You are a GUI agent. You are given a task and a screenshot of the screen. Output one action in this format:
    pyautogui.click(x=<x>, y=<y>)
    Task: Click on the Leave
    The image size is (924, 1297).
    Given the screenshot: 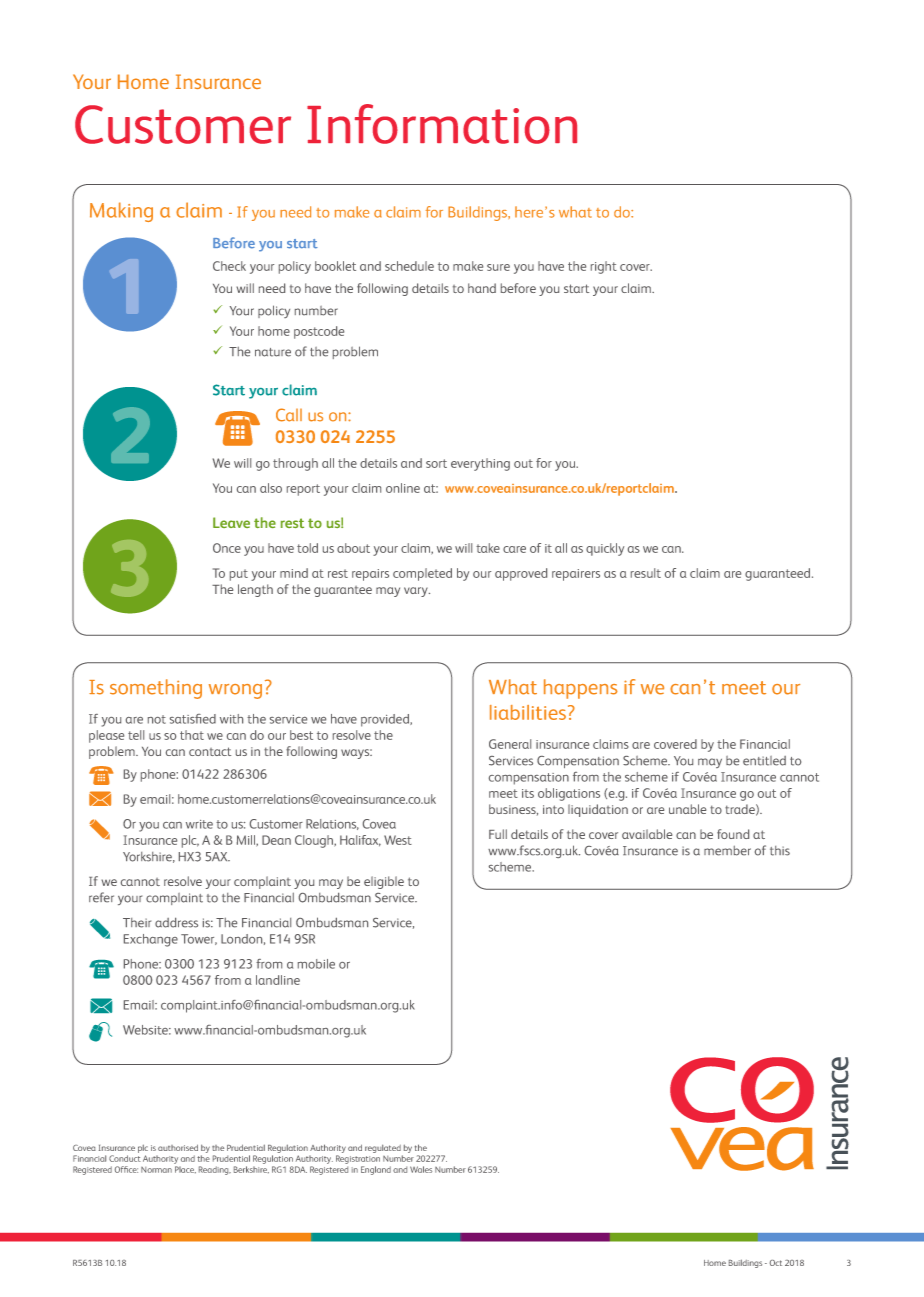 What is the action you would take?
    pyautogui.click(x=231, y=522)
